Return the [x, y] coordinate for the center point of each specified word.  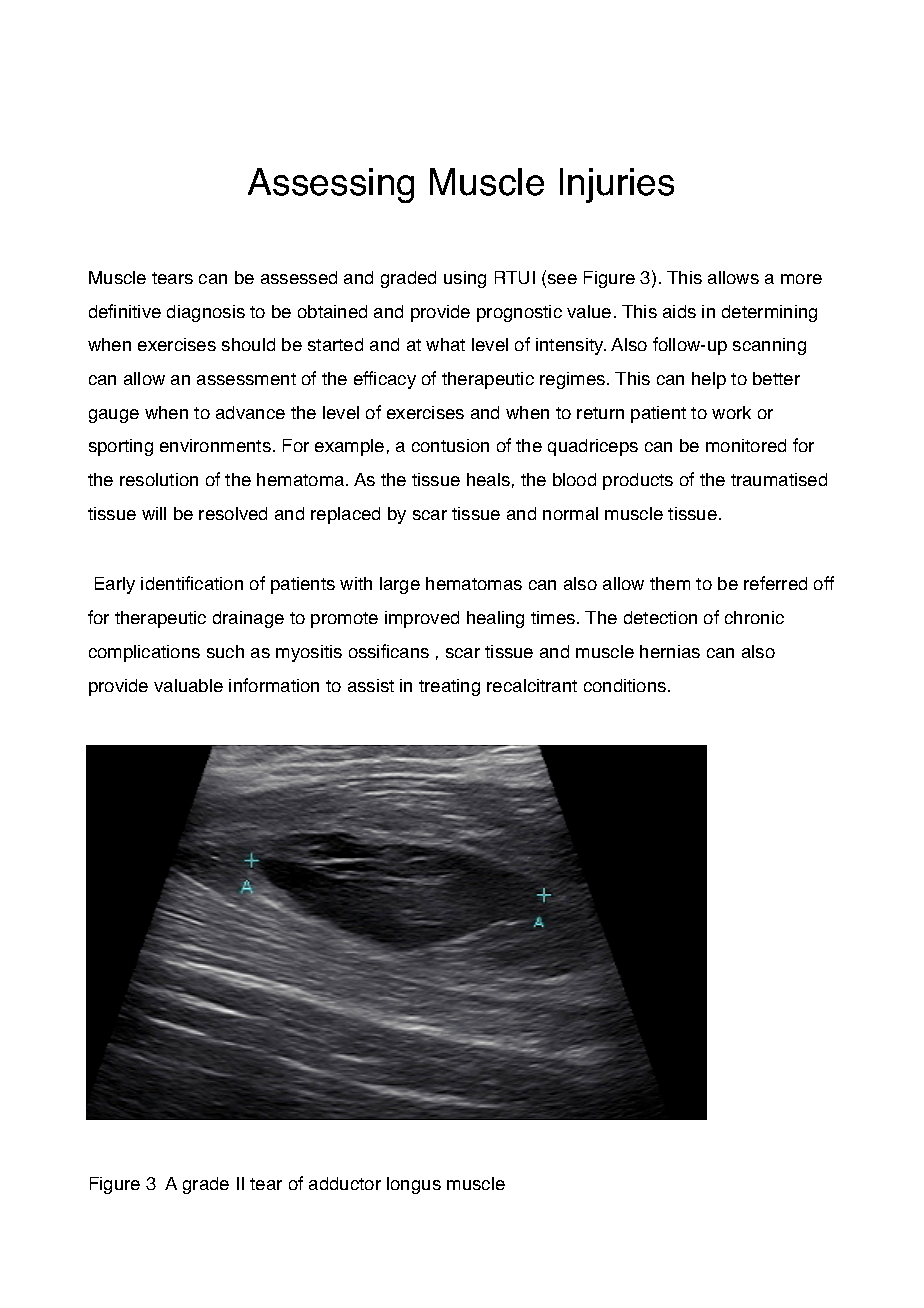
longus [414, 1185]
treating [449, 687]
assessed [299, 277]
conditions [626, 685]
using [465, 279]
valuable [188, 685]
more [801, 279]
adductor [345, 1183]
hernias [670, 651]
